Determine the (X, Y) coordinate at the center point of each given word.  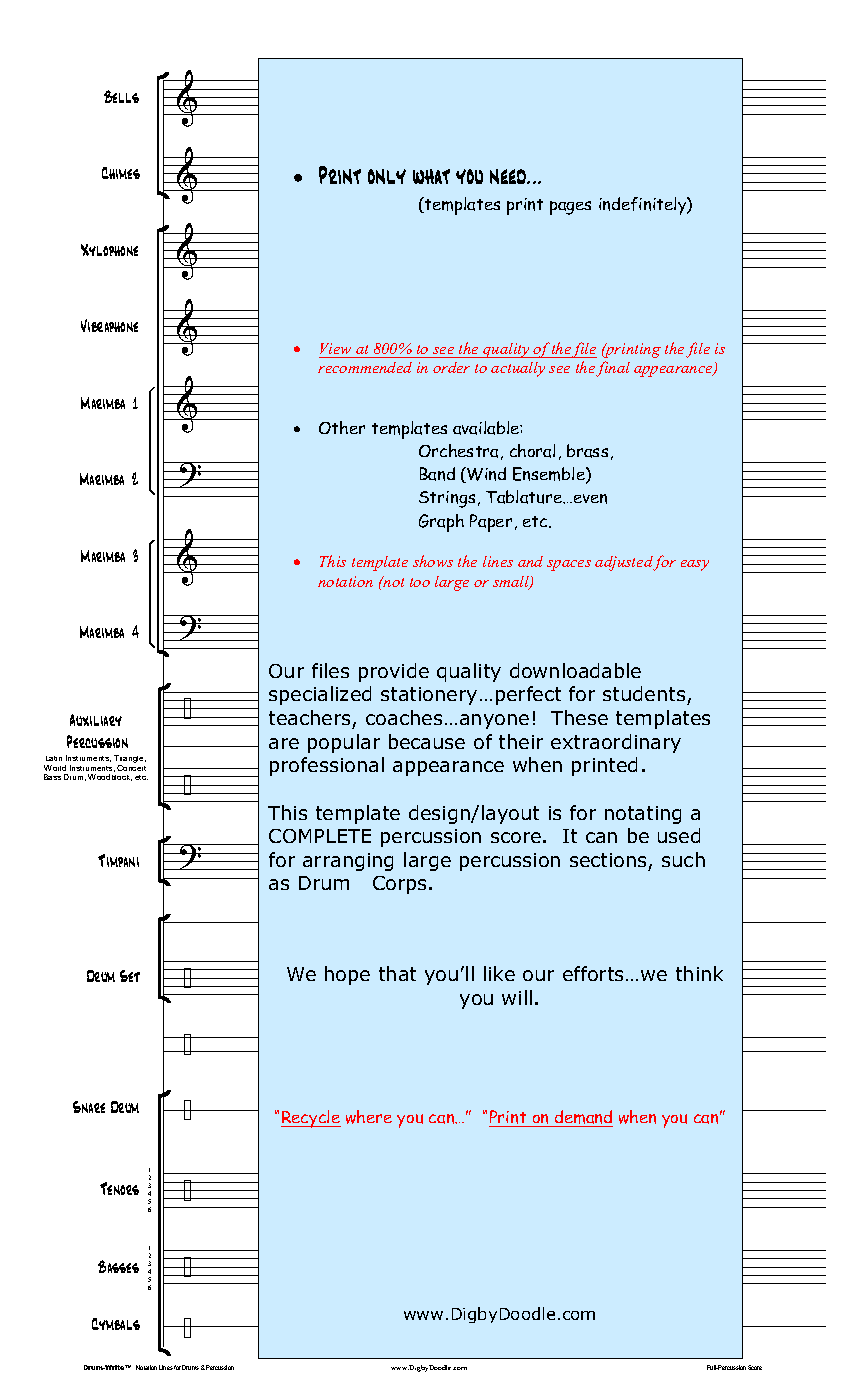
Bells (121, 96)
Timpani (118, 860)
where (369, 1117)
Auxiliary (96, 720)
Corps (399, 885)
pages (570, 208)
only (387, 176)
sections (608, 860)
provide (394, 672)
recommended (365, 367)
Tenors (119, 1188)
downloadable (575, 670)
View (335, 348)
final (613, 369)
